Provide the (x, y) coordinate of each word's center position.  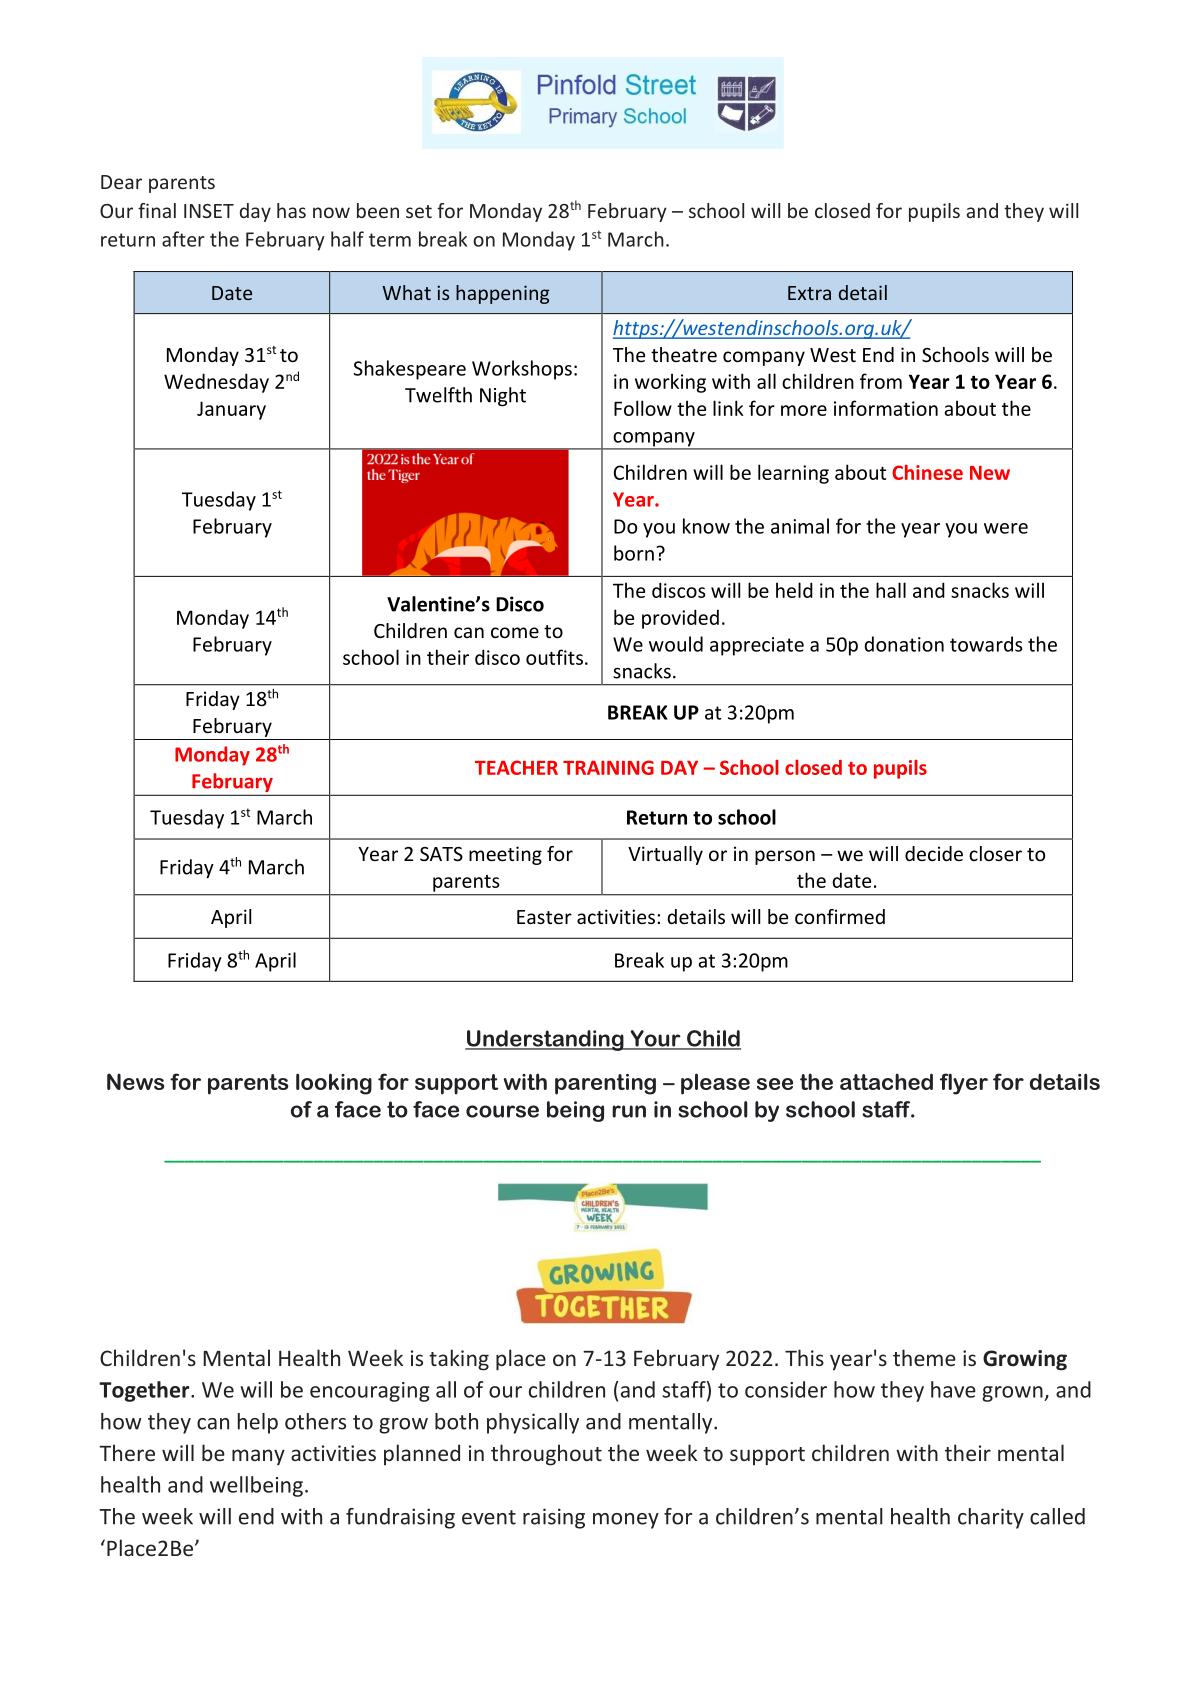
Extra (809, 293)
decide (934, 853)
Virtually (665, 855)
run (629, 1111)
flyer (964, 1084)
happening (502, 294)
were (1006, 528)
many (258, 1457)
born (634, 553)
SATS (441, 854)
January (231, 410)
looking (334, 1084)
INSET (209, 211)
